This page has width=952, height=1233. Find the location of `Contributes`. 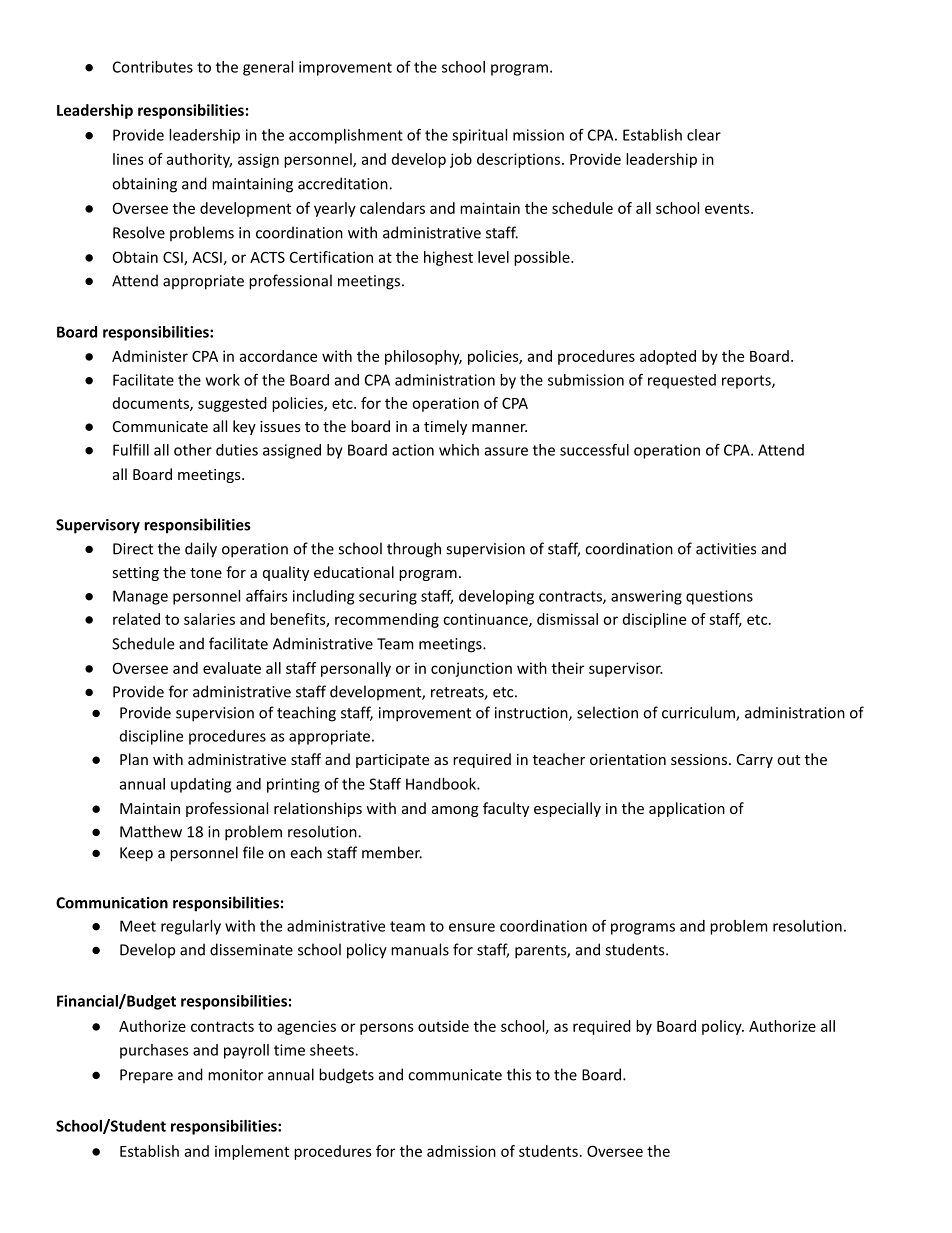

Contributes is located at coordinates (153, 67).
